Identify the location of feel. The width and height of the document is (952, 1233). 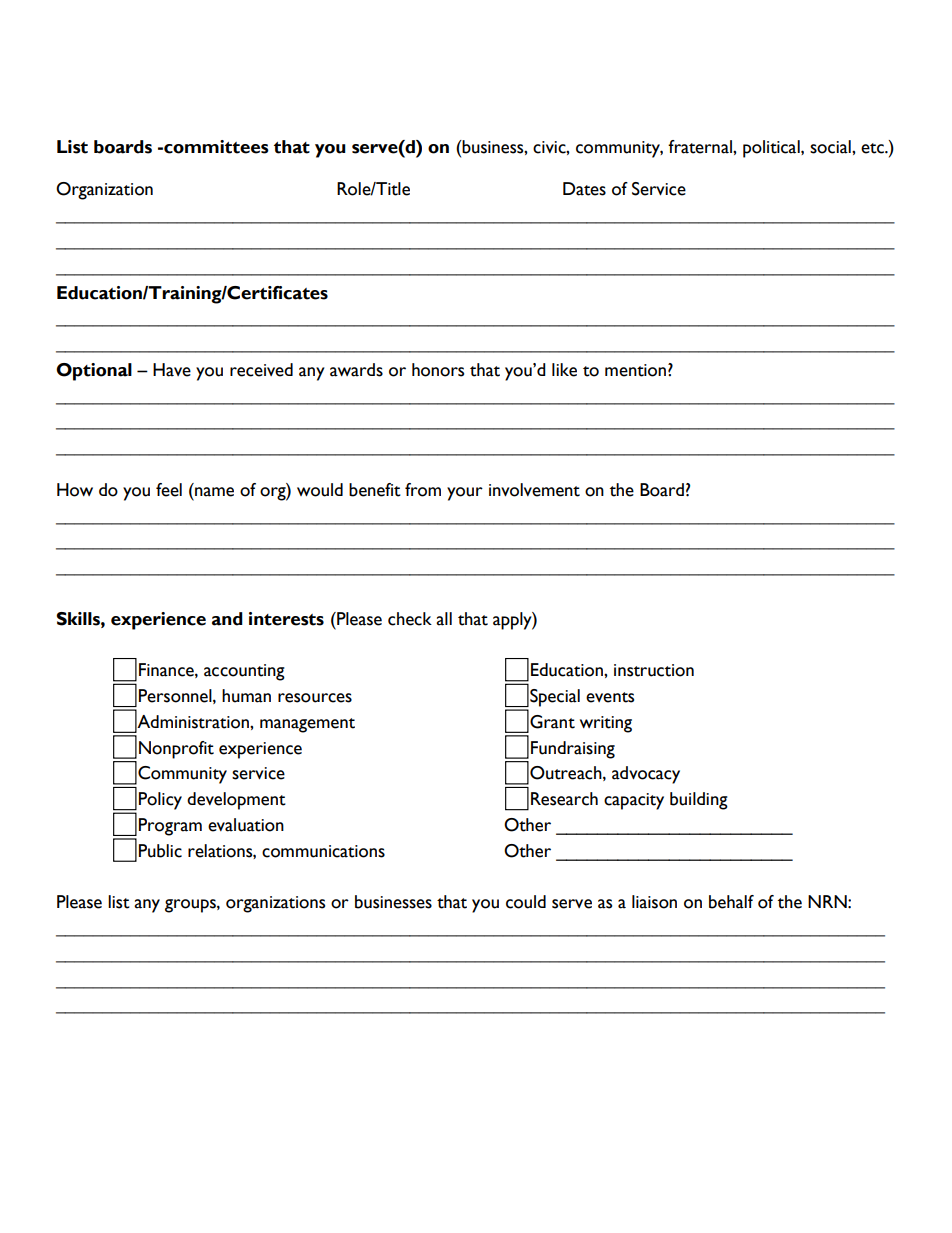
(169, 490).
